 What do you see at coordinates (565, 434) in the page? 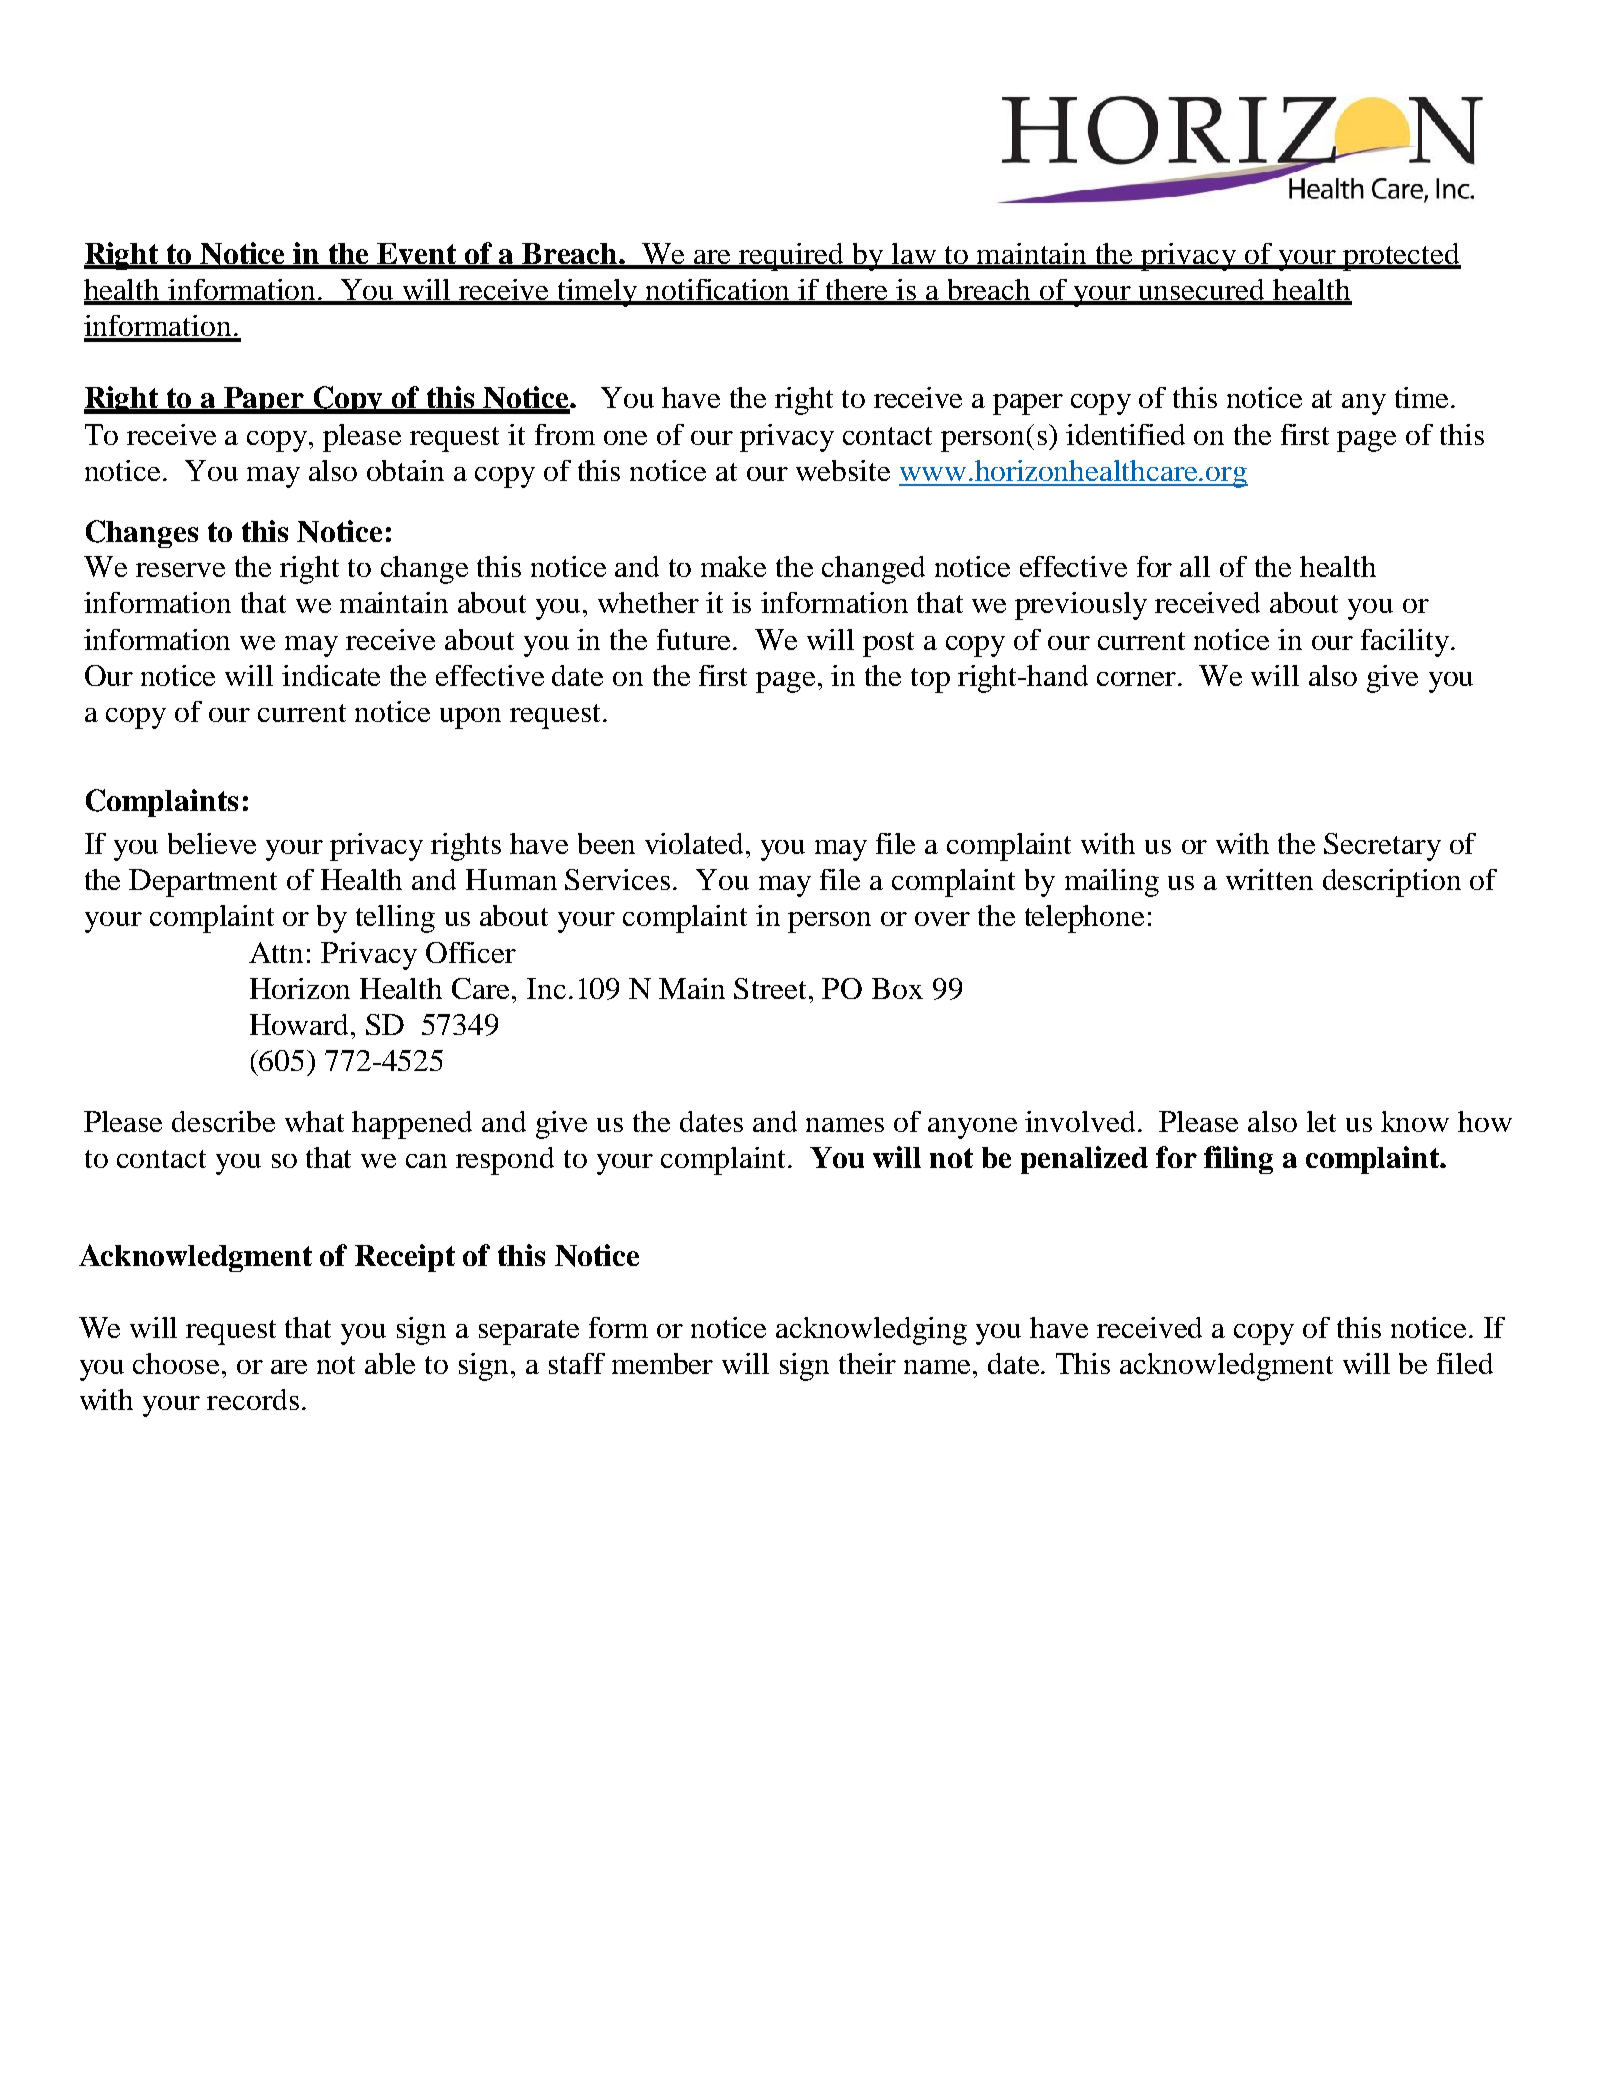
I see `from` at bounding box center [565, 434].
